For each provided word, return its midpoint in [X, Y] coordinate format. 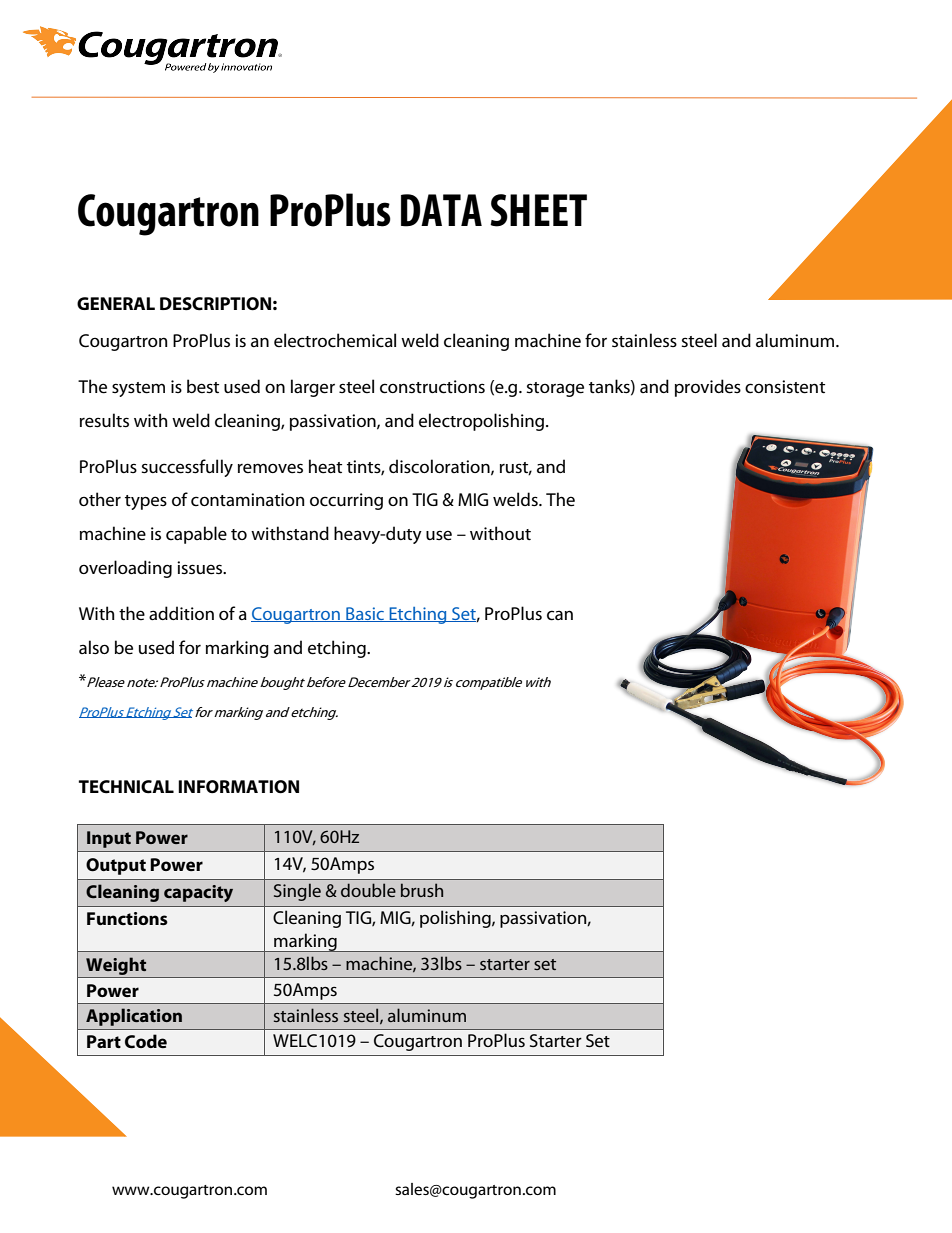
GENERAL [116, 303]
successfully [187, 468]
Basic [365, 614]
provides [708, 388]
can [560, 615]
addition [181, 613]
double [368, 890]
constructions [432, 387]
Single [297, 892]
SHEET [538, 210]
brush [422, 890]
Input [109, 839]
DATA [441, 210]
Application [134, 1017]
